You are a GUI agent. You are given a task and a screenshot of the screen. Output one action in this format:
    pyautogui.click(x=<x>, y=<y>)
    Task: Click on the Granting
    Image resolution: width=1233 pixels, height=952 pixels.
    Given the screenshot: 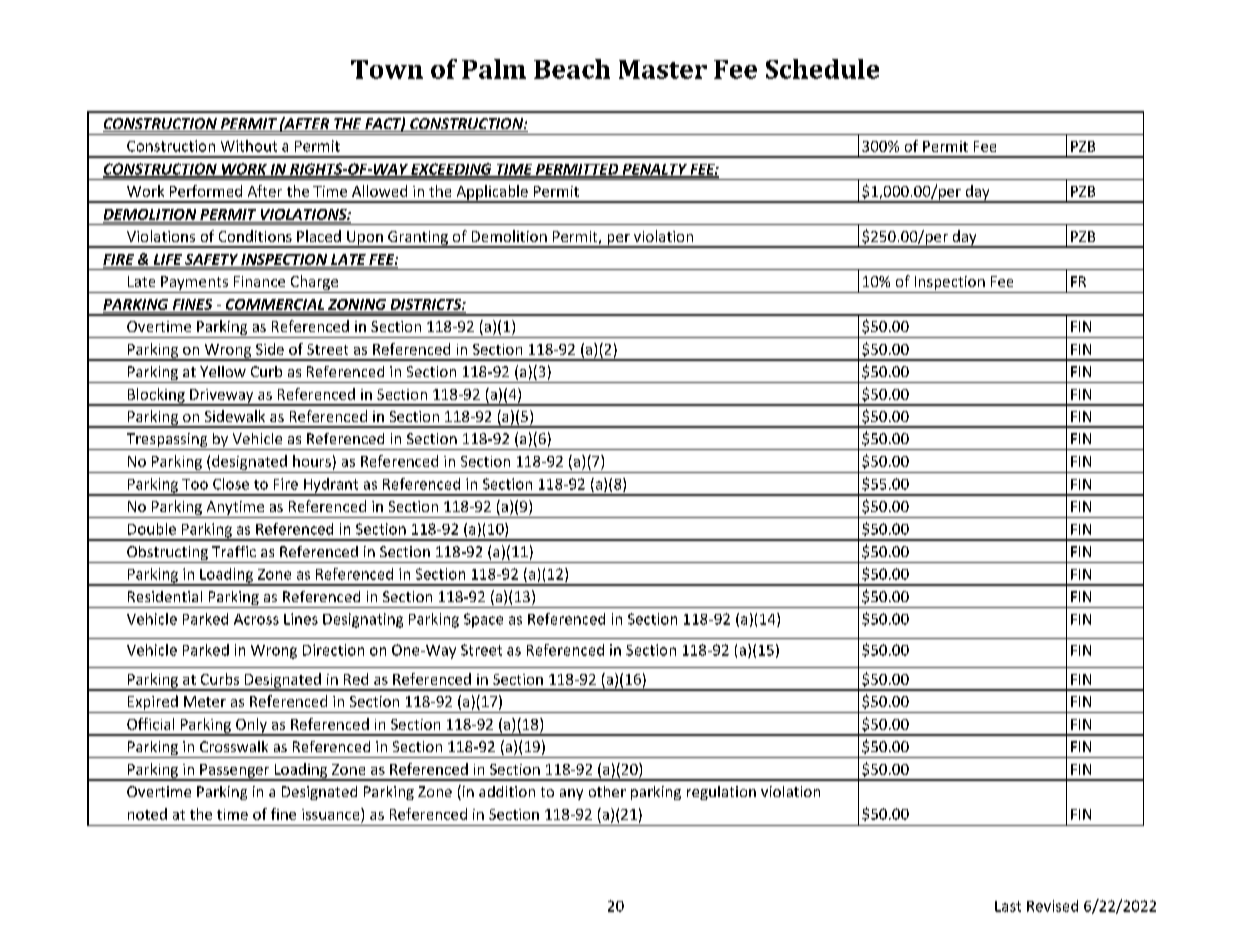 What is the action you would take?
    pyautogui.click(x=418, y=239)
